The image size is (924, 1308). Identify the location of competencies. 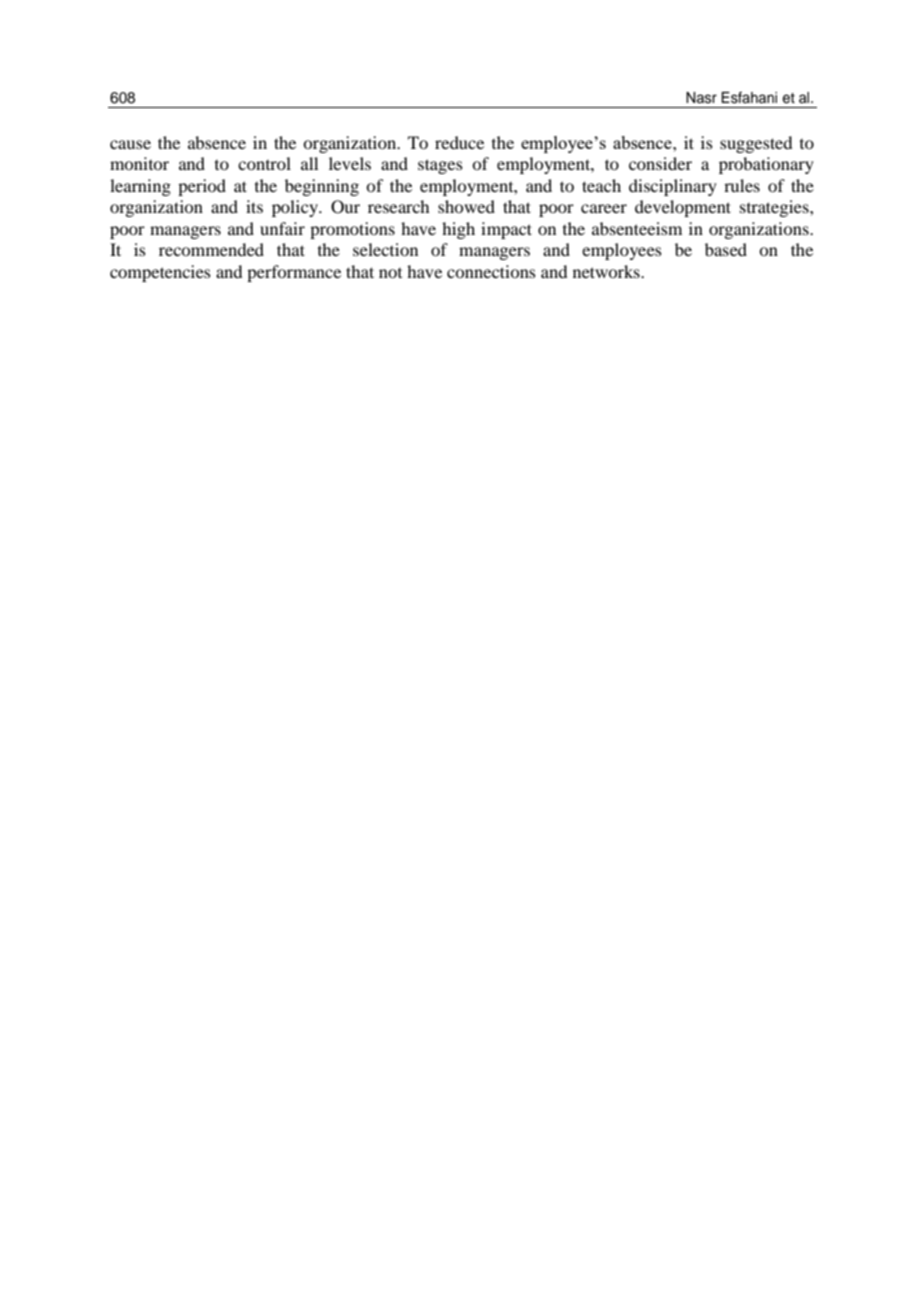
(160, 273).
